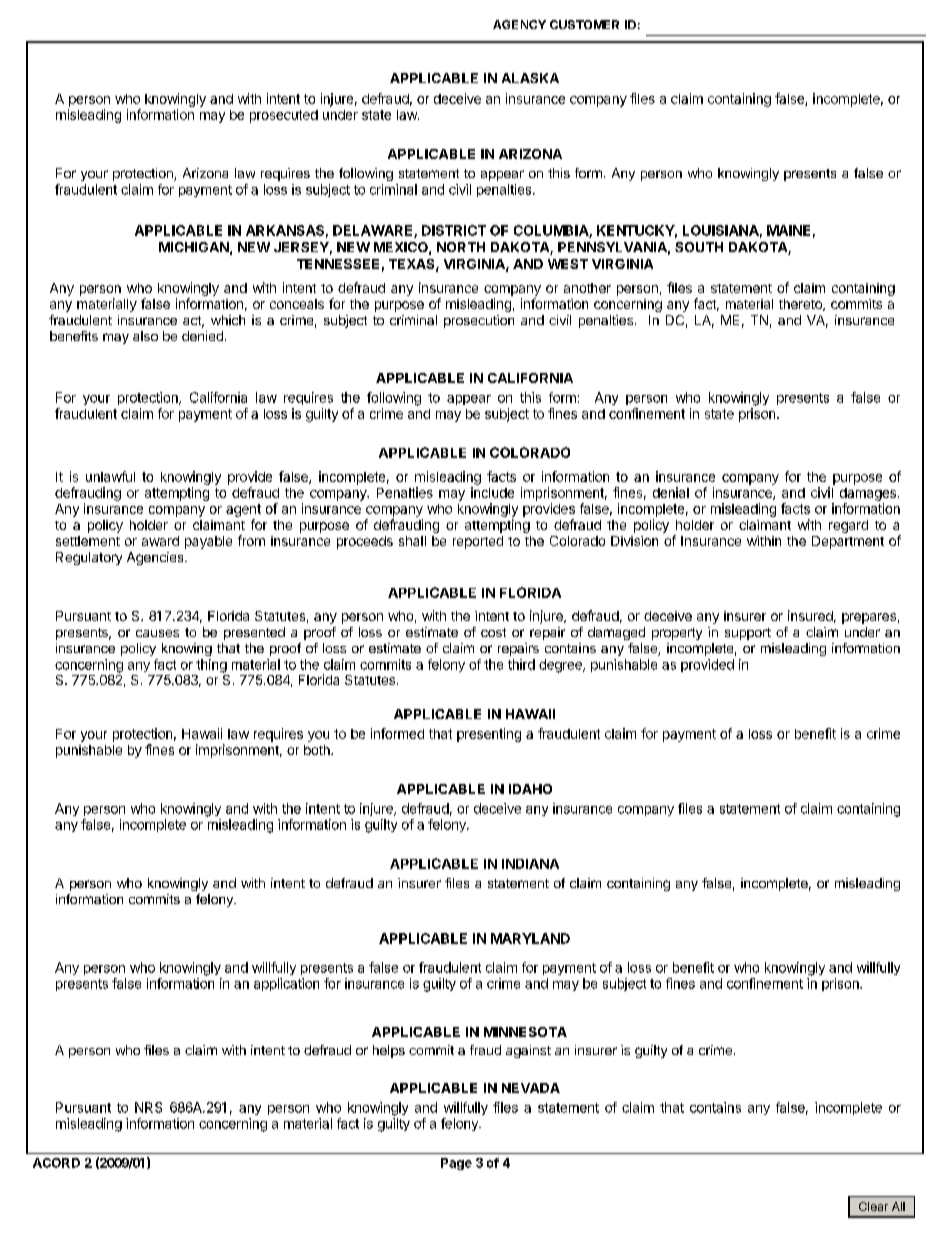 The image size is (952, 1233). Describe the element at coordinates (584, 24) in the screenshot. I see `CUSTOMER` at that location.
